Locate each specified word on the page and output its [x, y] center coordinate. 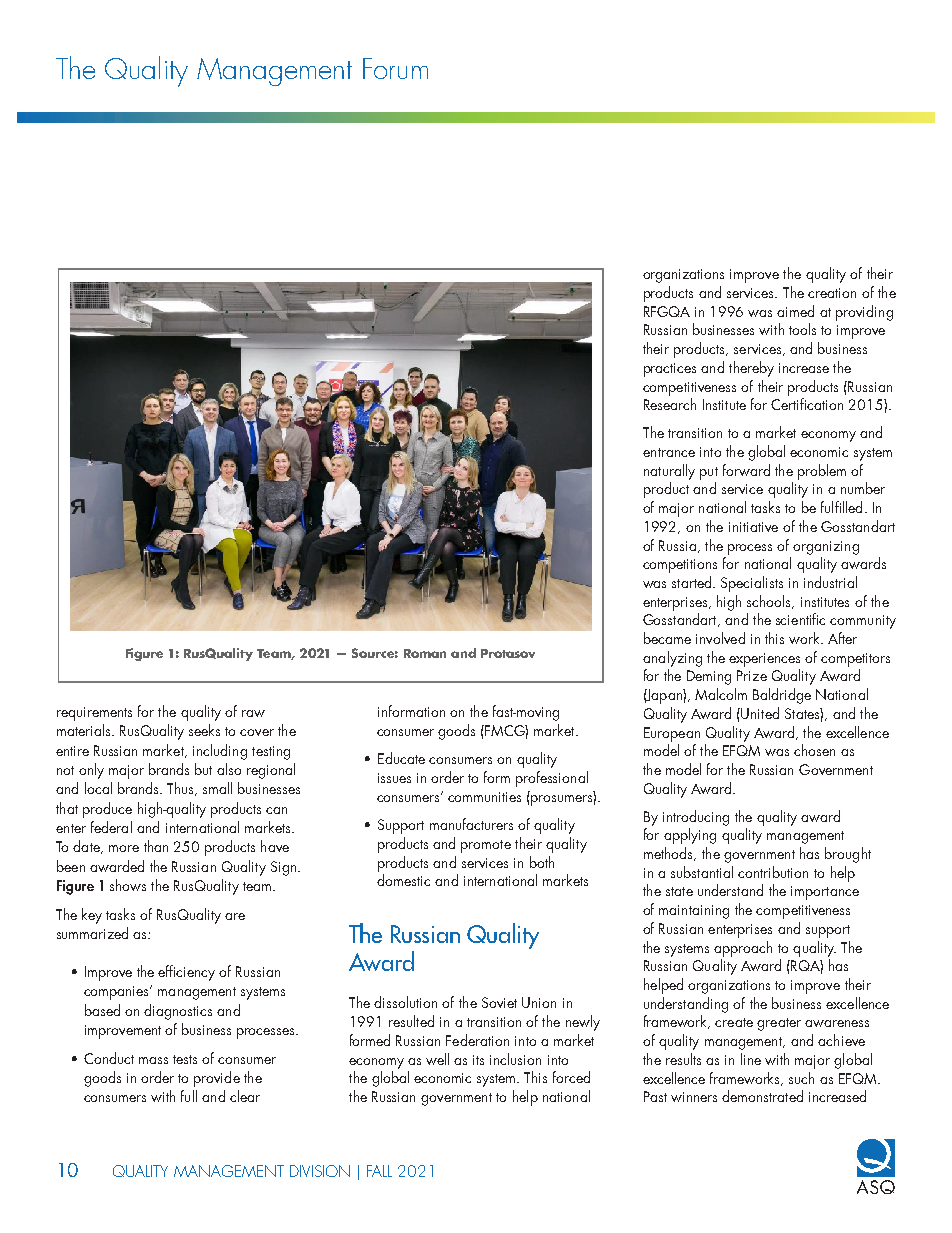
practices [670, 370]
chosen [814, 750]
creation [832, 293]
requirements [94, 714]
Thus [181, 789]
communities [484, 797]
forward [746, 470]
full [189, 1096]
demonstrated [762, 1096]
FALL [379, 1171]
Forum [395, 68]
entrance [669, 452]
